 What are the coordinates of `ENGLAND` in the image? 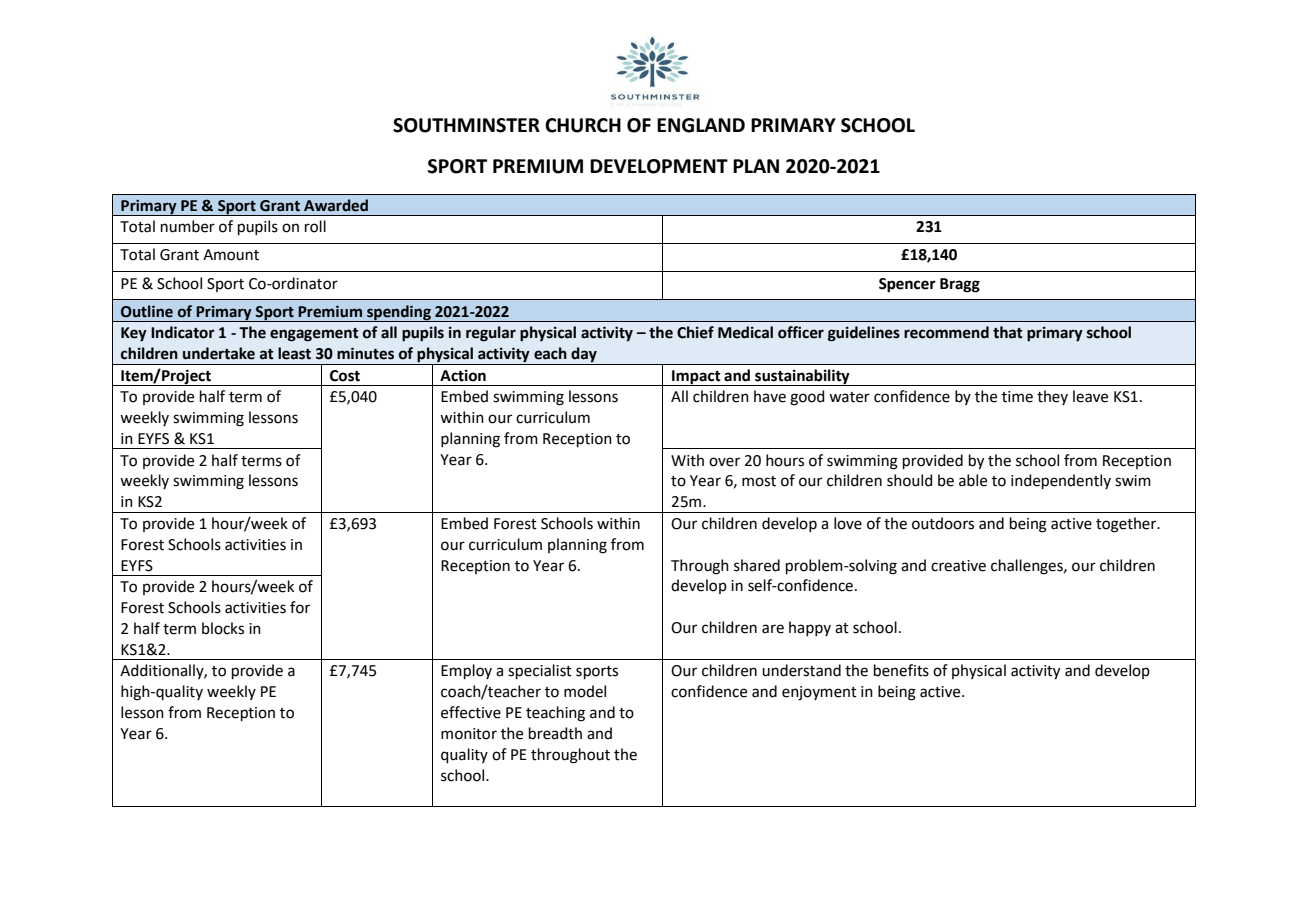 It's located at (701, 125).
